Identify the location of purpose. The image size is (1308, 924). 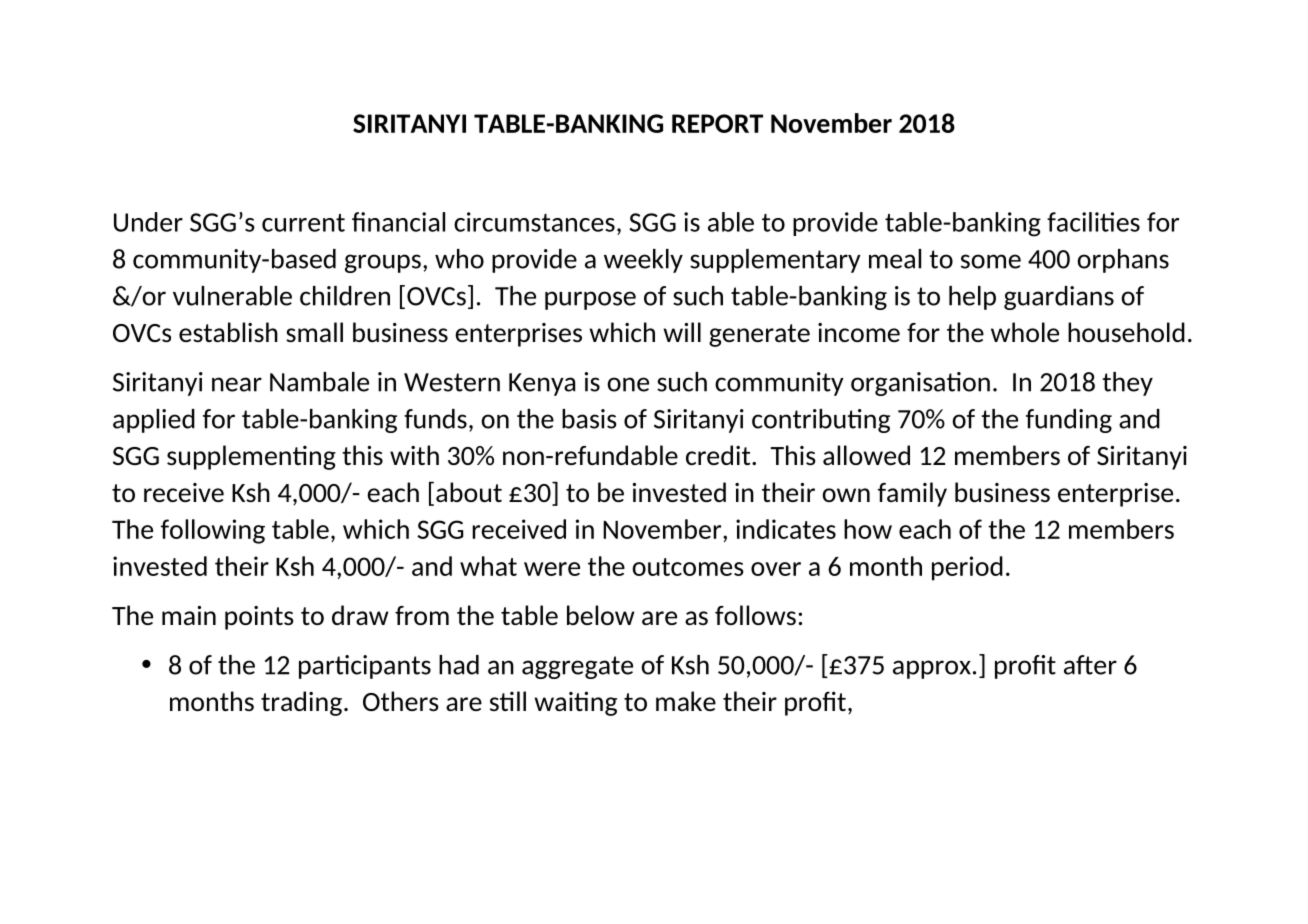
(590, 300).
